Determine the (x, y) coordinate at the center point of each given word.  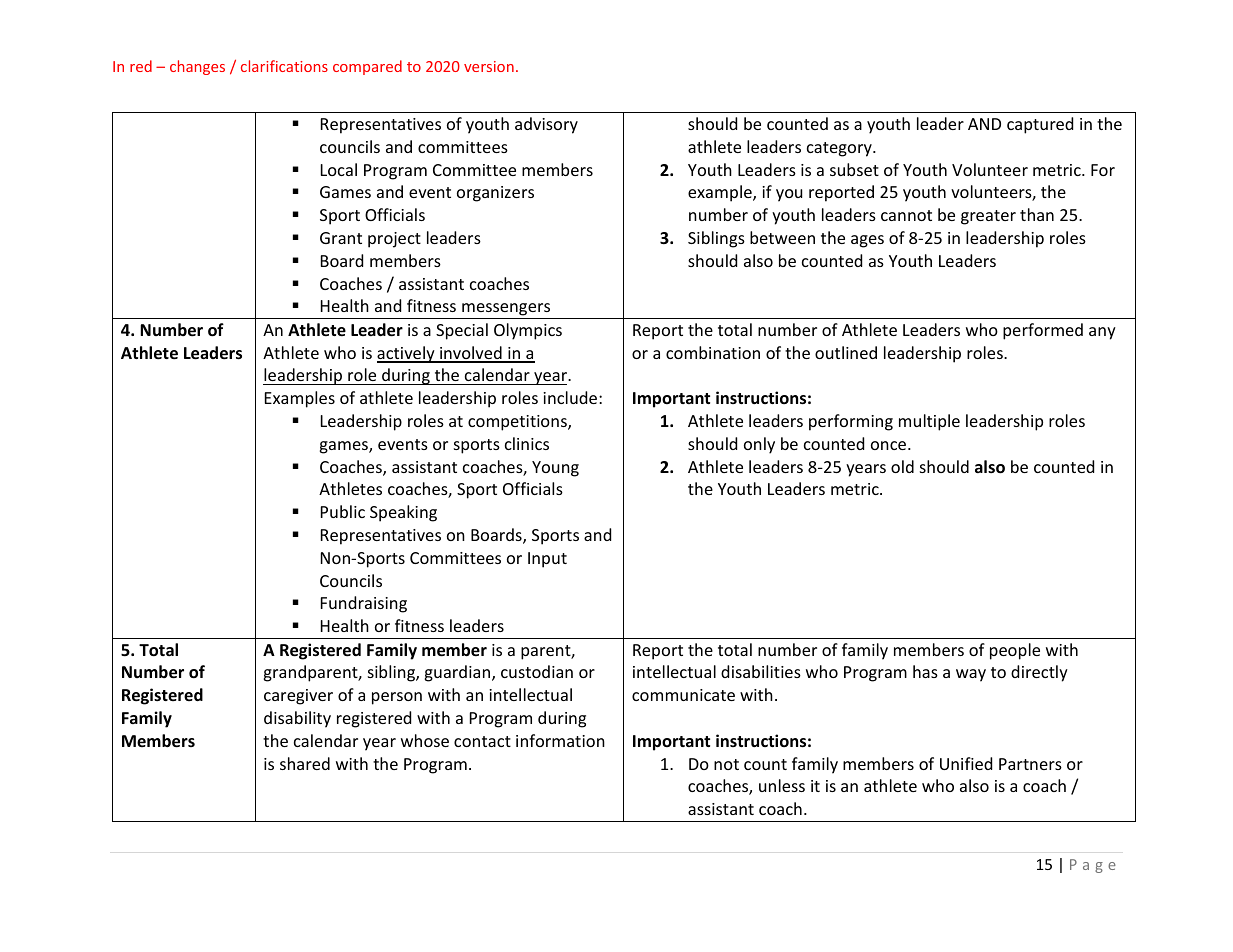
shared (305, 763)
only (759, 445)
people (1015, 651)
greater (988, 217)
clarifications (284, 66)
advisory (546, 125)
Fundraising (364, 604)
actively (407, 354)
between (782, 237)
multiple (929, 422)
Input (547, 560)
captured (1040, 125)
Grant (341, 238)
